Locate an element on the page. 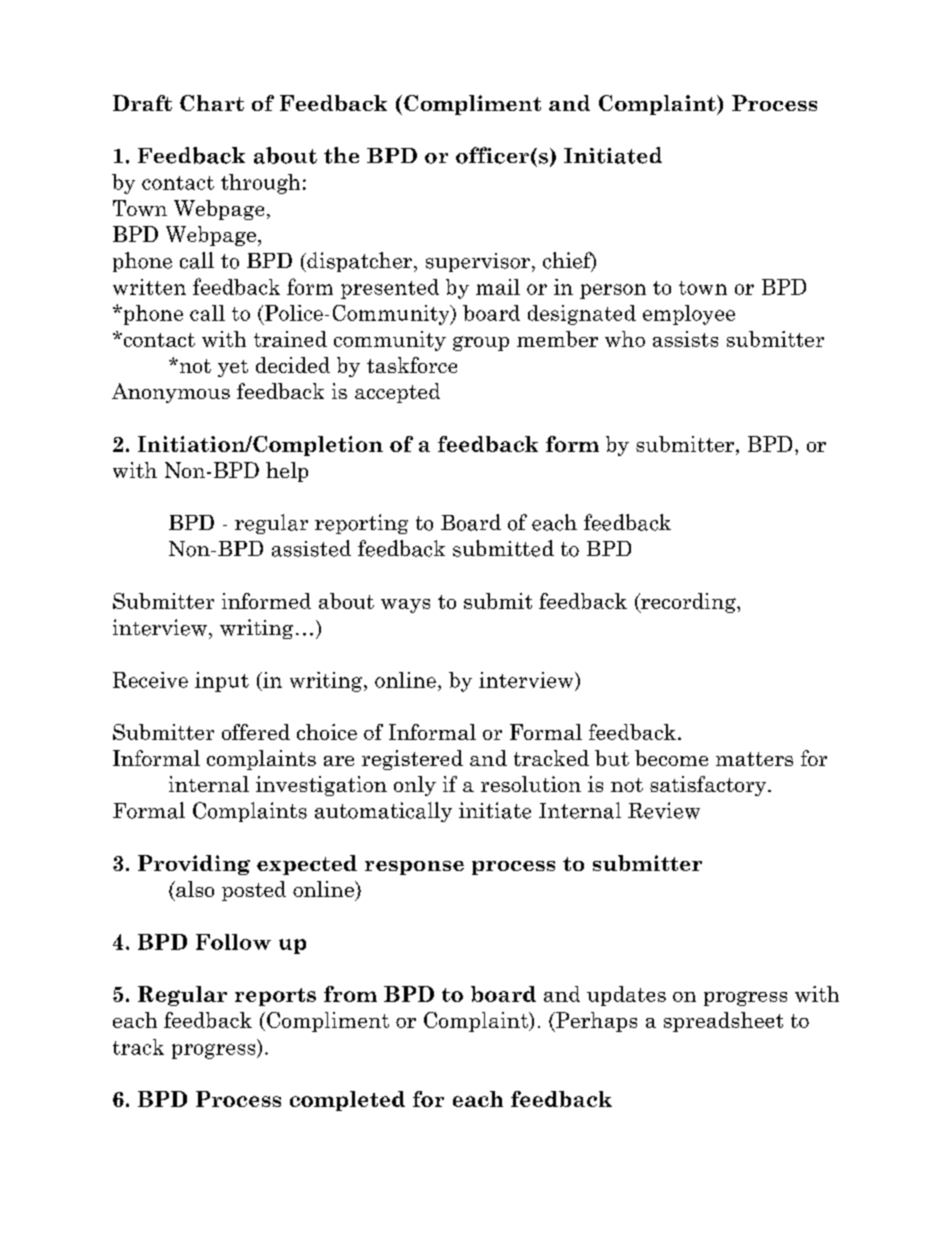  input is located at coordinates (222, 682).
